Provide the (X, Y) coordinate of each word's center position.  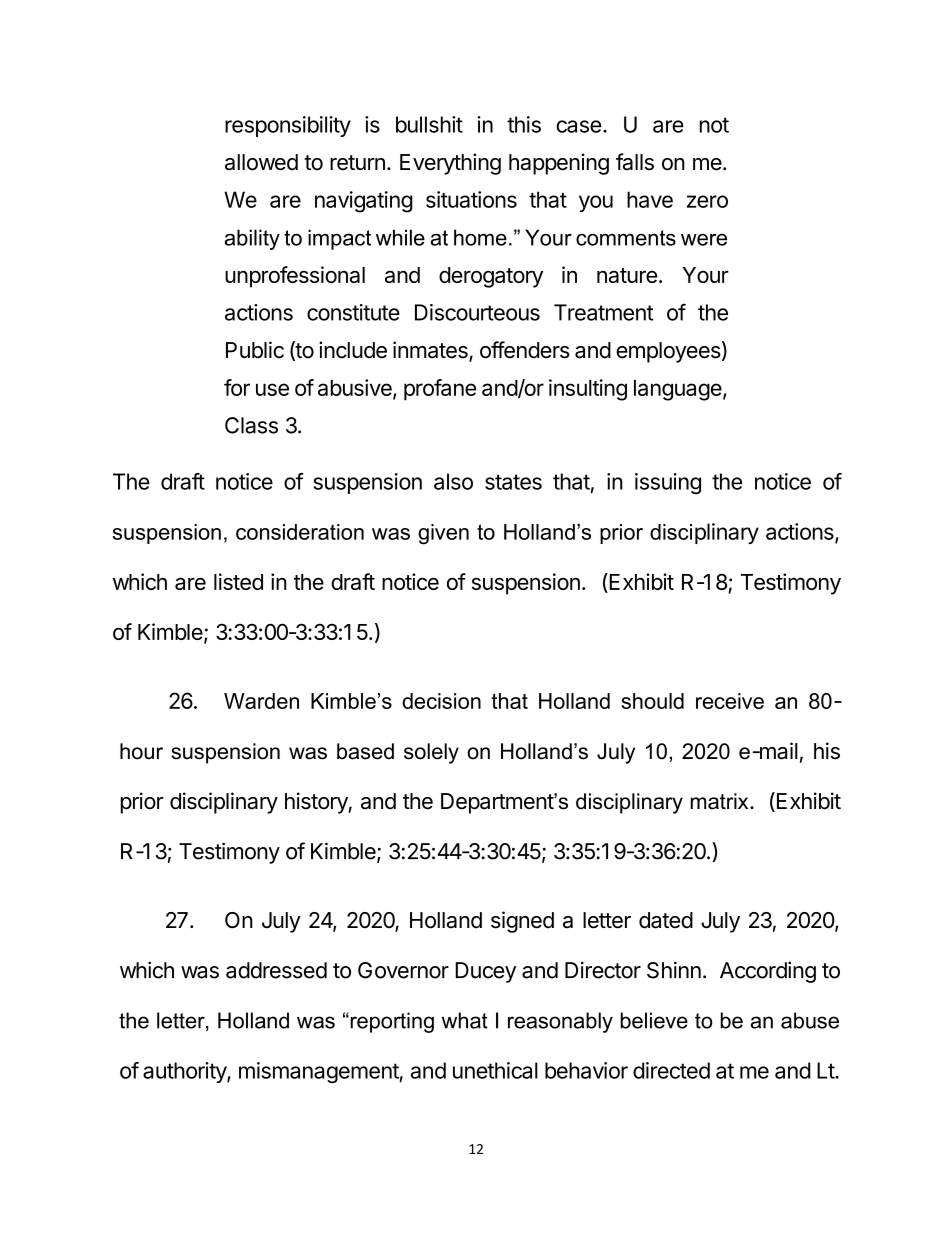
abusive (356, 389)
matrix (721, 801)
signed (522, 922)
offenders (525, 350)
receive (730, 701)
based (365, 751)
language (678, 390)
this (524, 124)
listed (238, 581)
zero (707, 201)
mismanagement (319, 1073)
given (443, 534)
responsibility (288, 126)
